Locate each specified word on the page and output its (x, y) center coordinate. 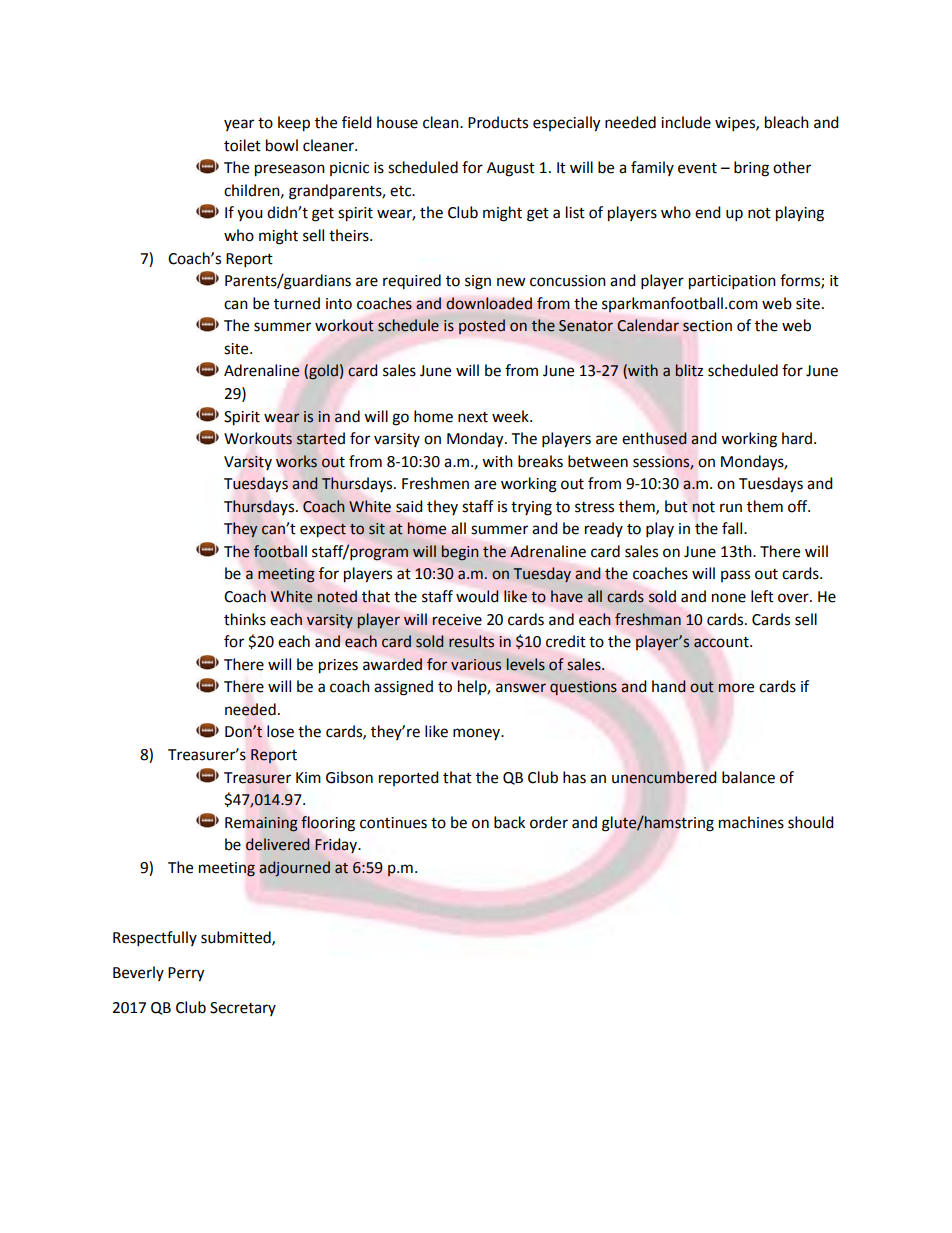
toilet (242, 145)
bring (751, 169)
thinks (245, 619)
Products (498, 122)
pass (735, 576)
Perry (186, 974)
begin (460, 553)
